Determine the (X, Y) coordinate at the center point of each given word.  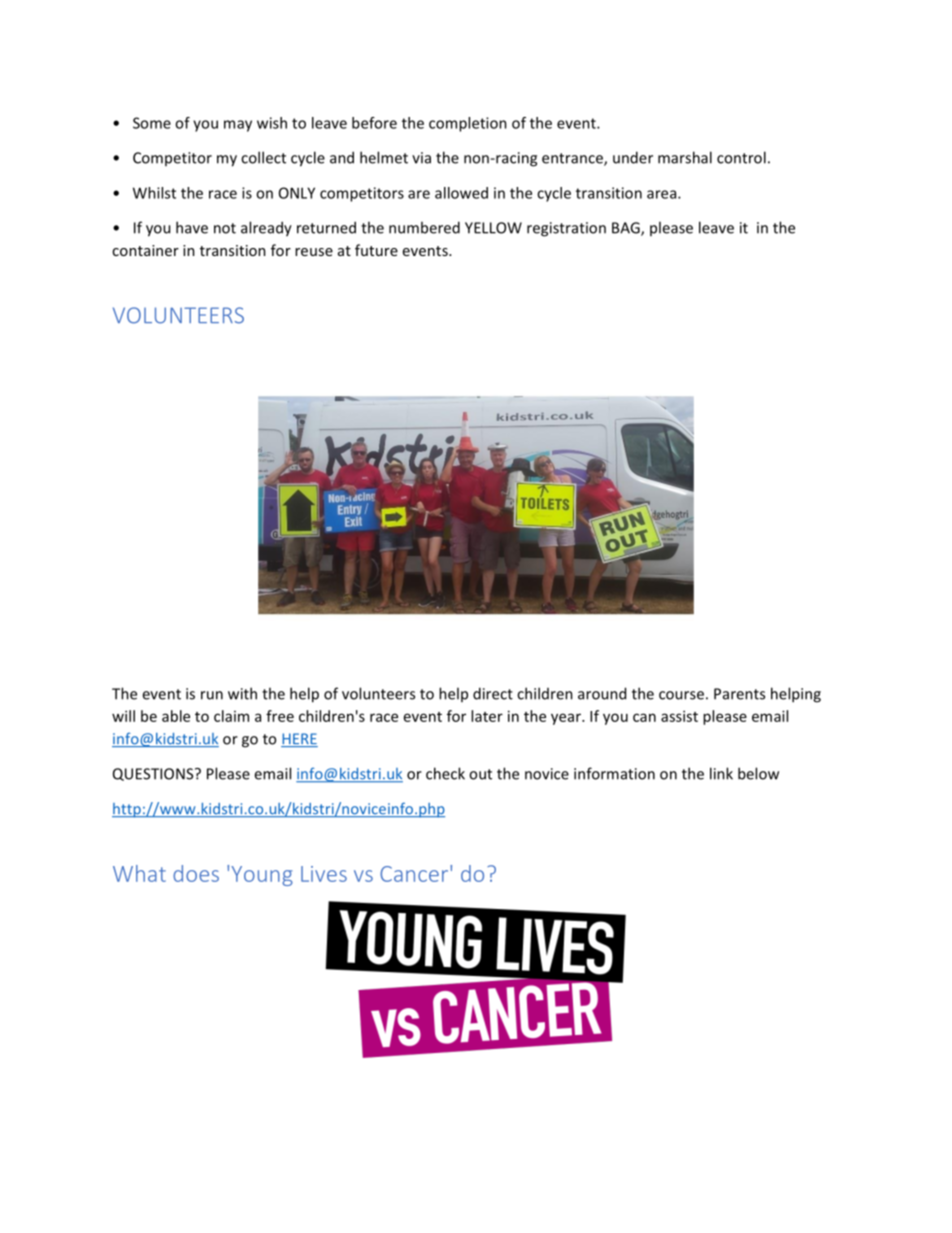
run (212, 695)
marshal (685, 157)
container (145, 250)
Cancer (415, 873)
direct (493, 693)
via (421, 158)
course (681, 695)
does (196, 873)
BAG (627, 229)
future (376, 250)
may (238, 126)
